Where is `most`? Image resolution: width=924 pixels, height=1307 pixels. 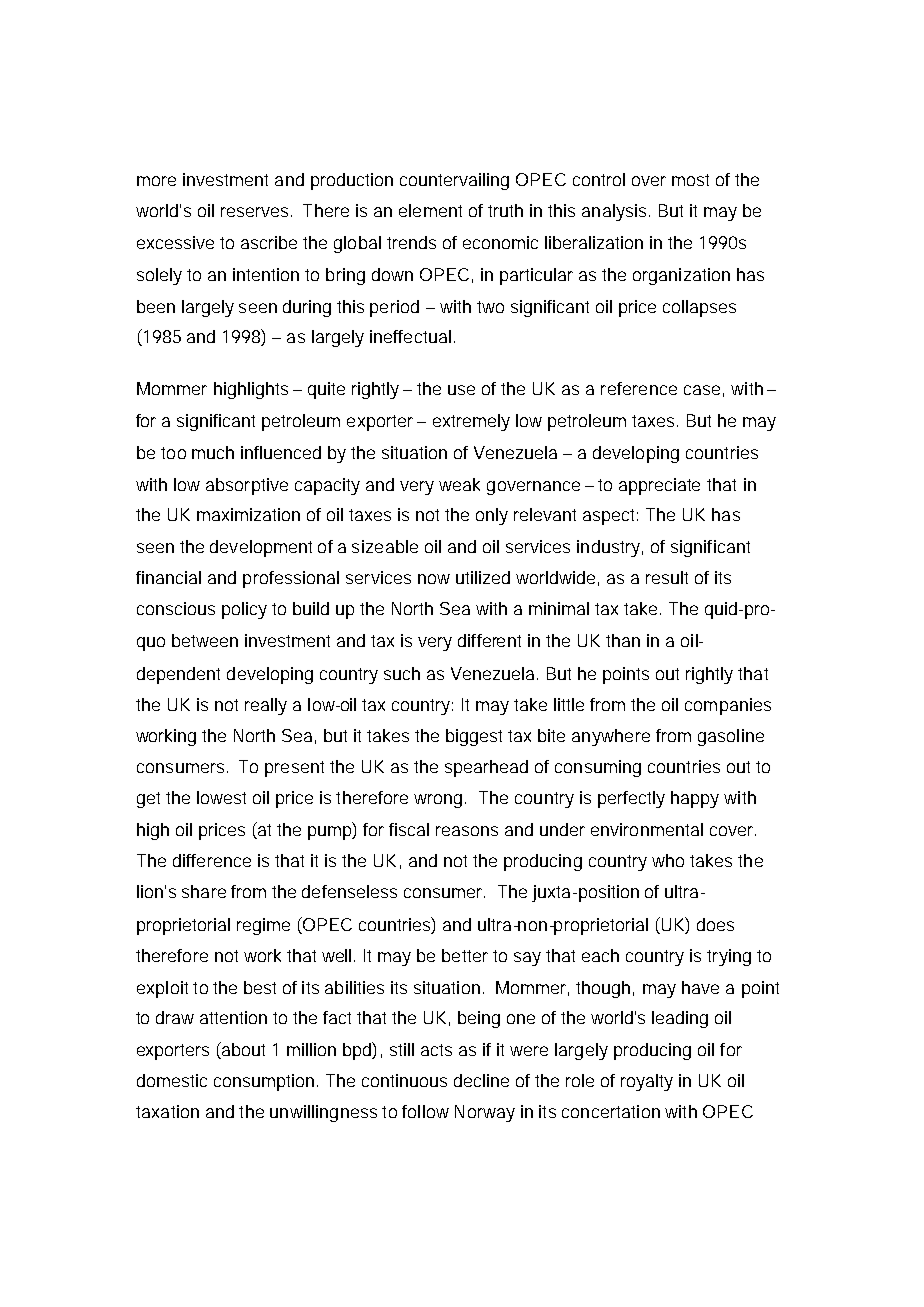
most is located at coordinates (690, 180).
